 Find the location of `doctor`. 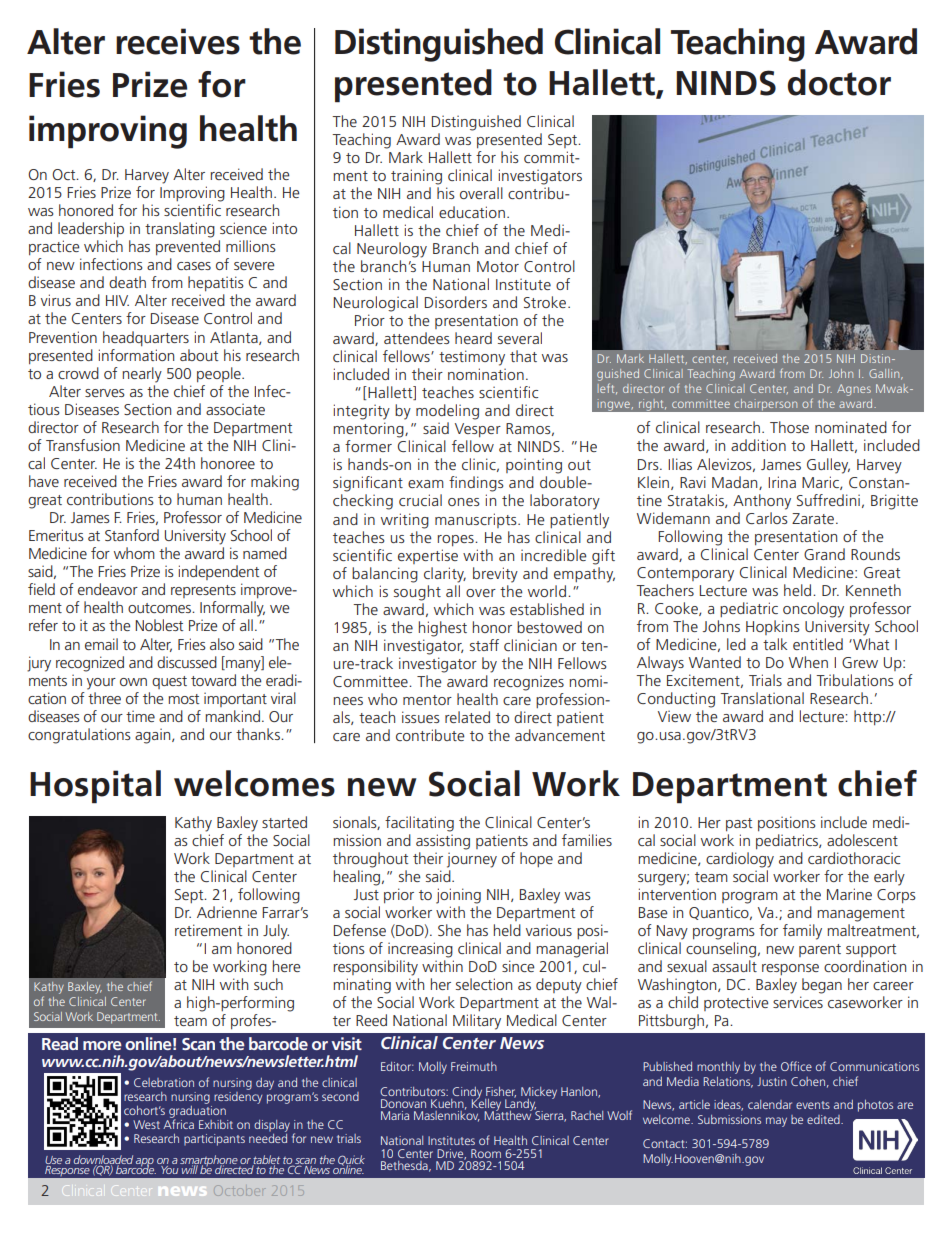

doctor is located at coordinates (839, 82).
